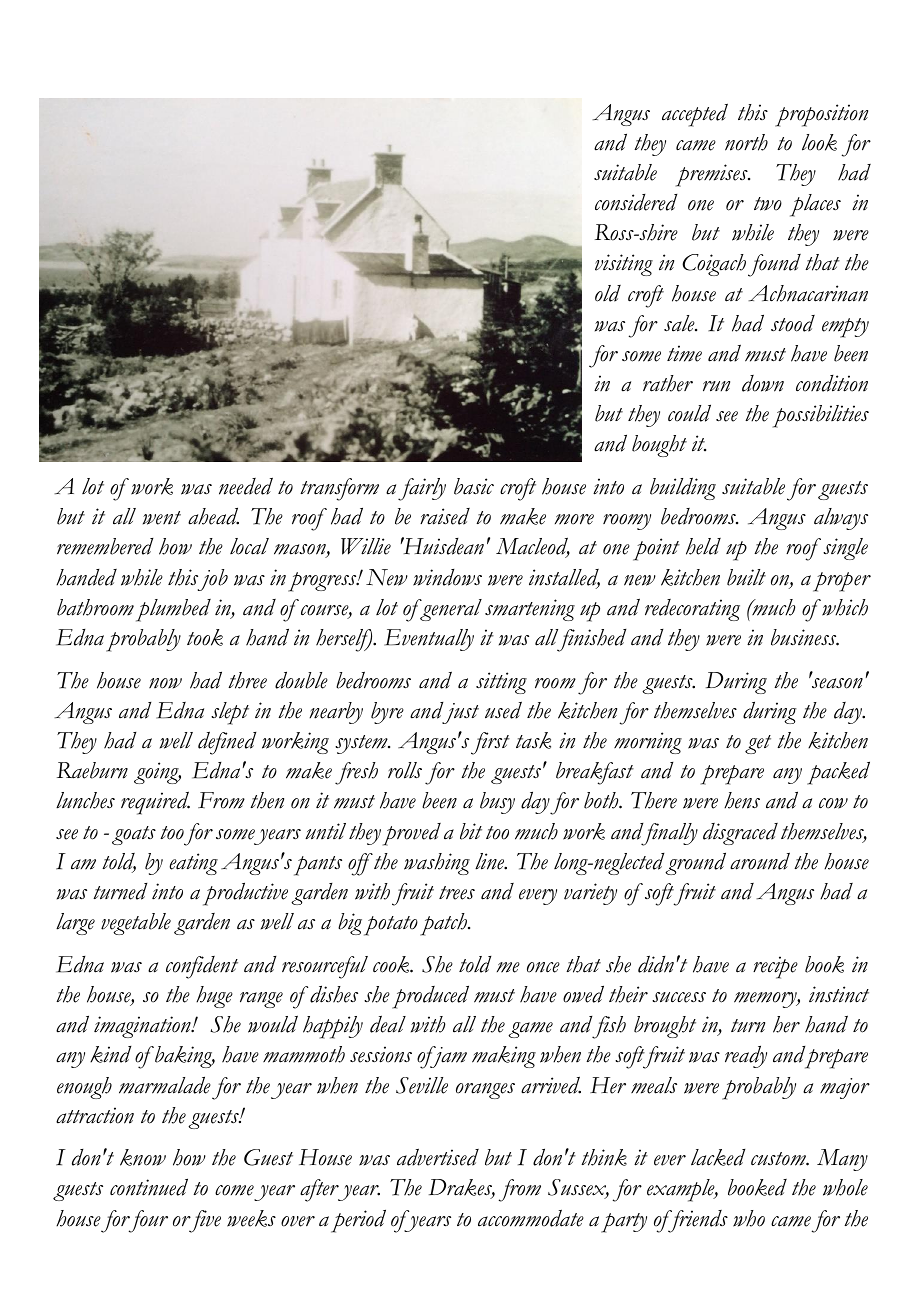  What do you see at coordinates (438, 1157) in the screenshot?
I see `advertised` at bounding box center [438, 1157].
